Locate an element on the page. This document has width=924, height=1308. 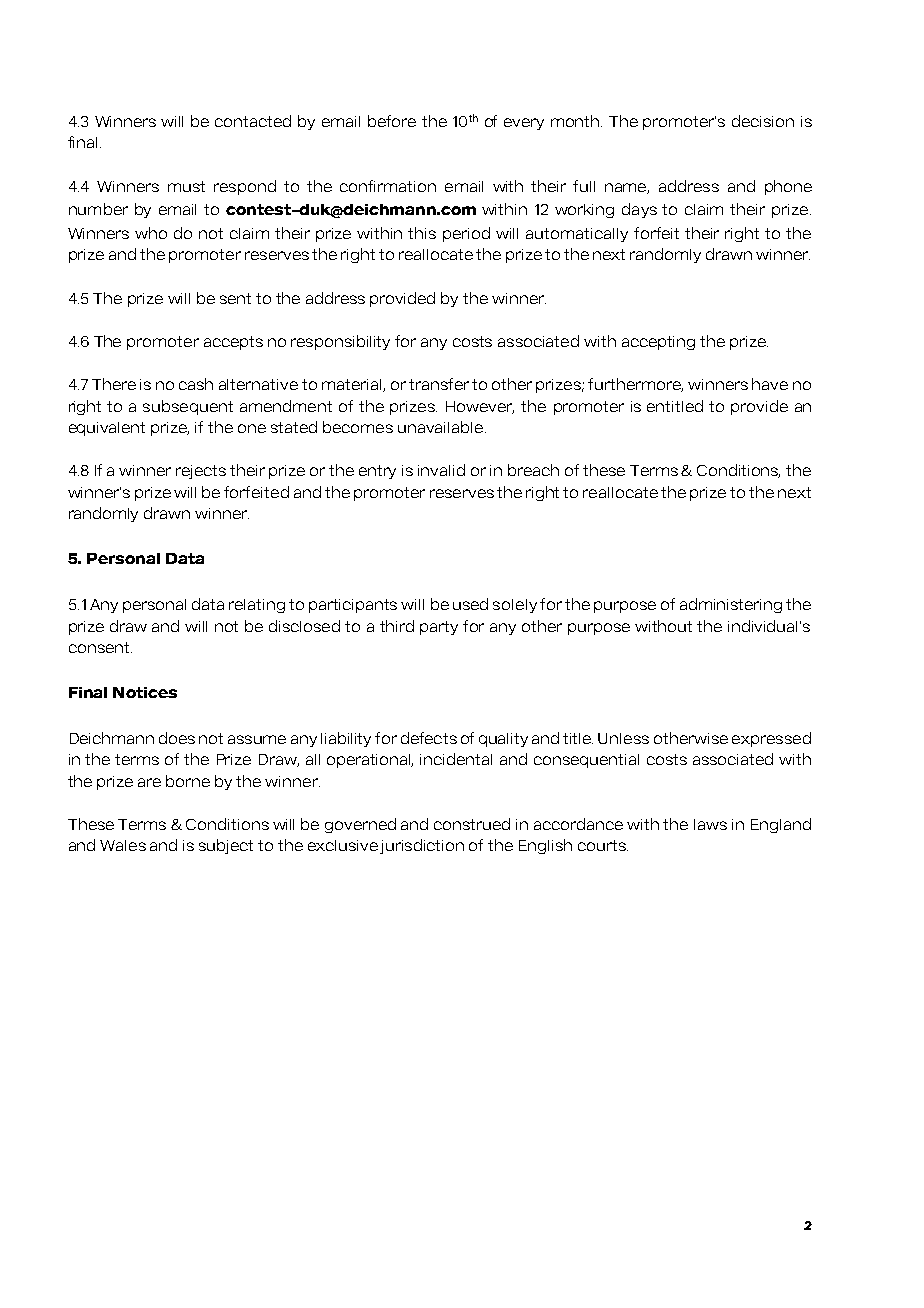
contacted is located at coordinates (253, 121).
